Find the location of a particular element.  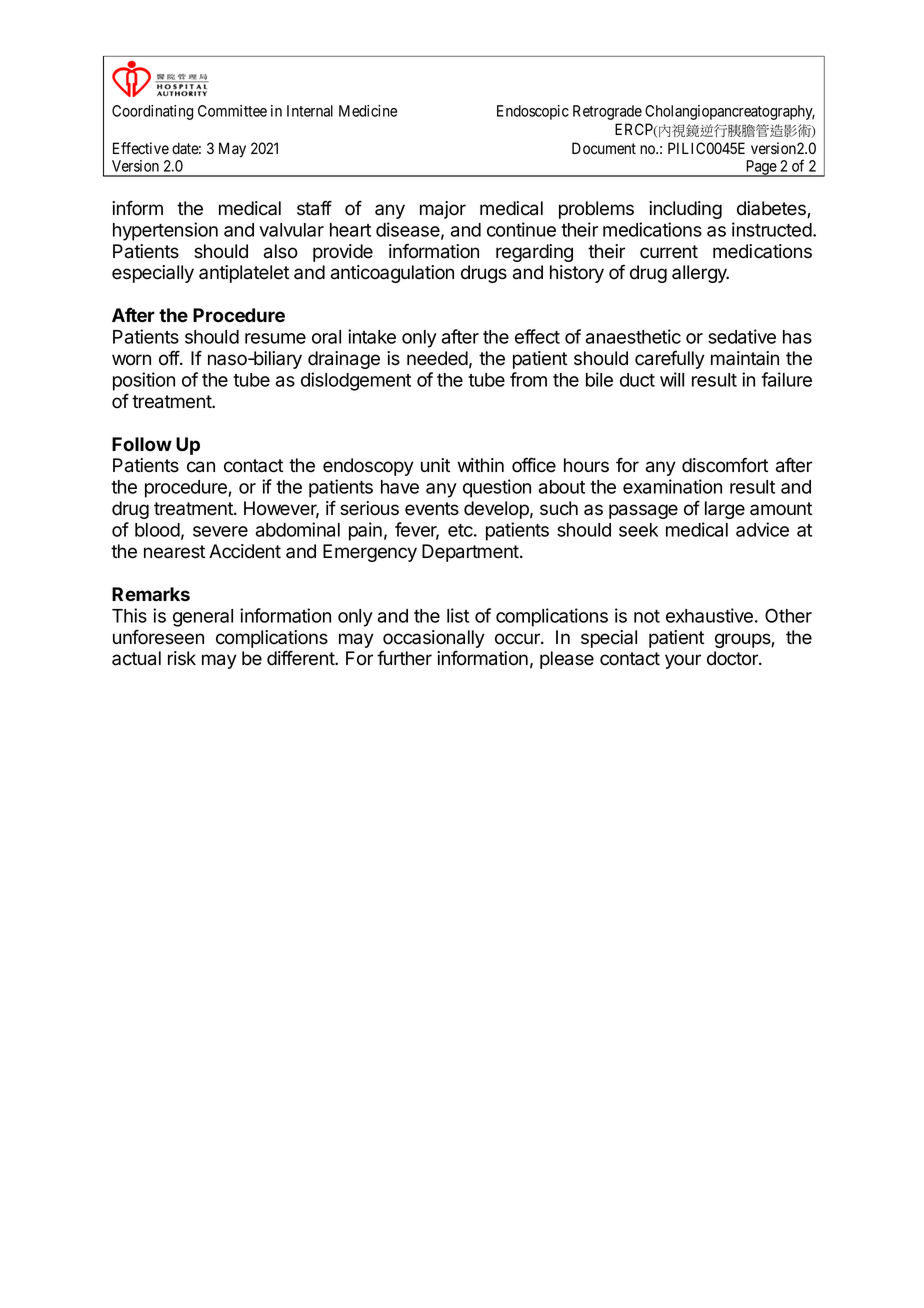

discomfort is located at coordinates (725, 465).
